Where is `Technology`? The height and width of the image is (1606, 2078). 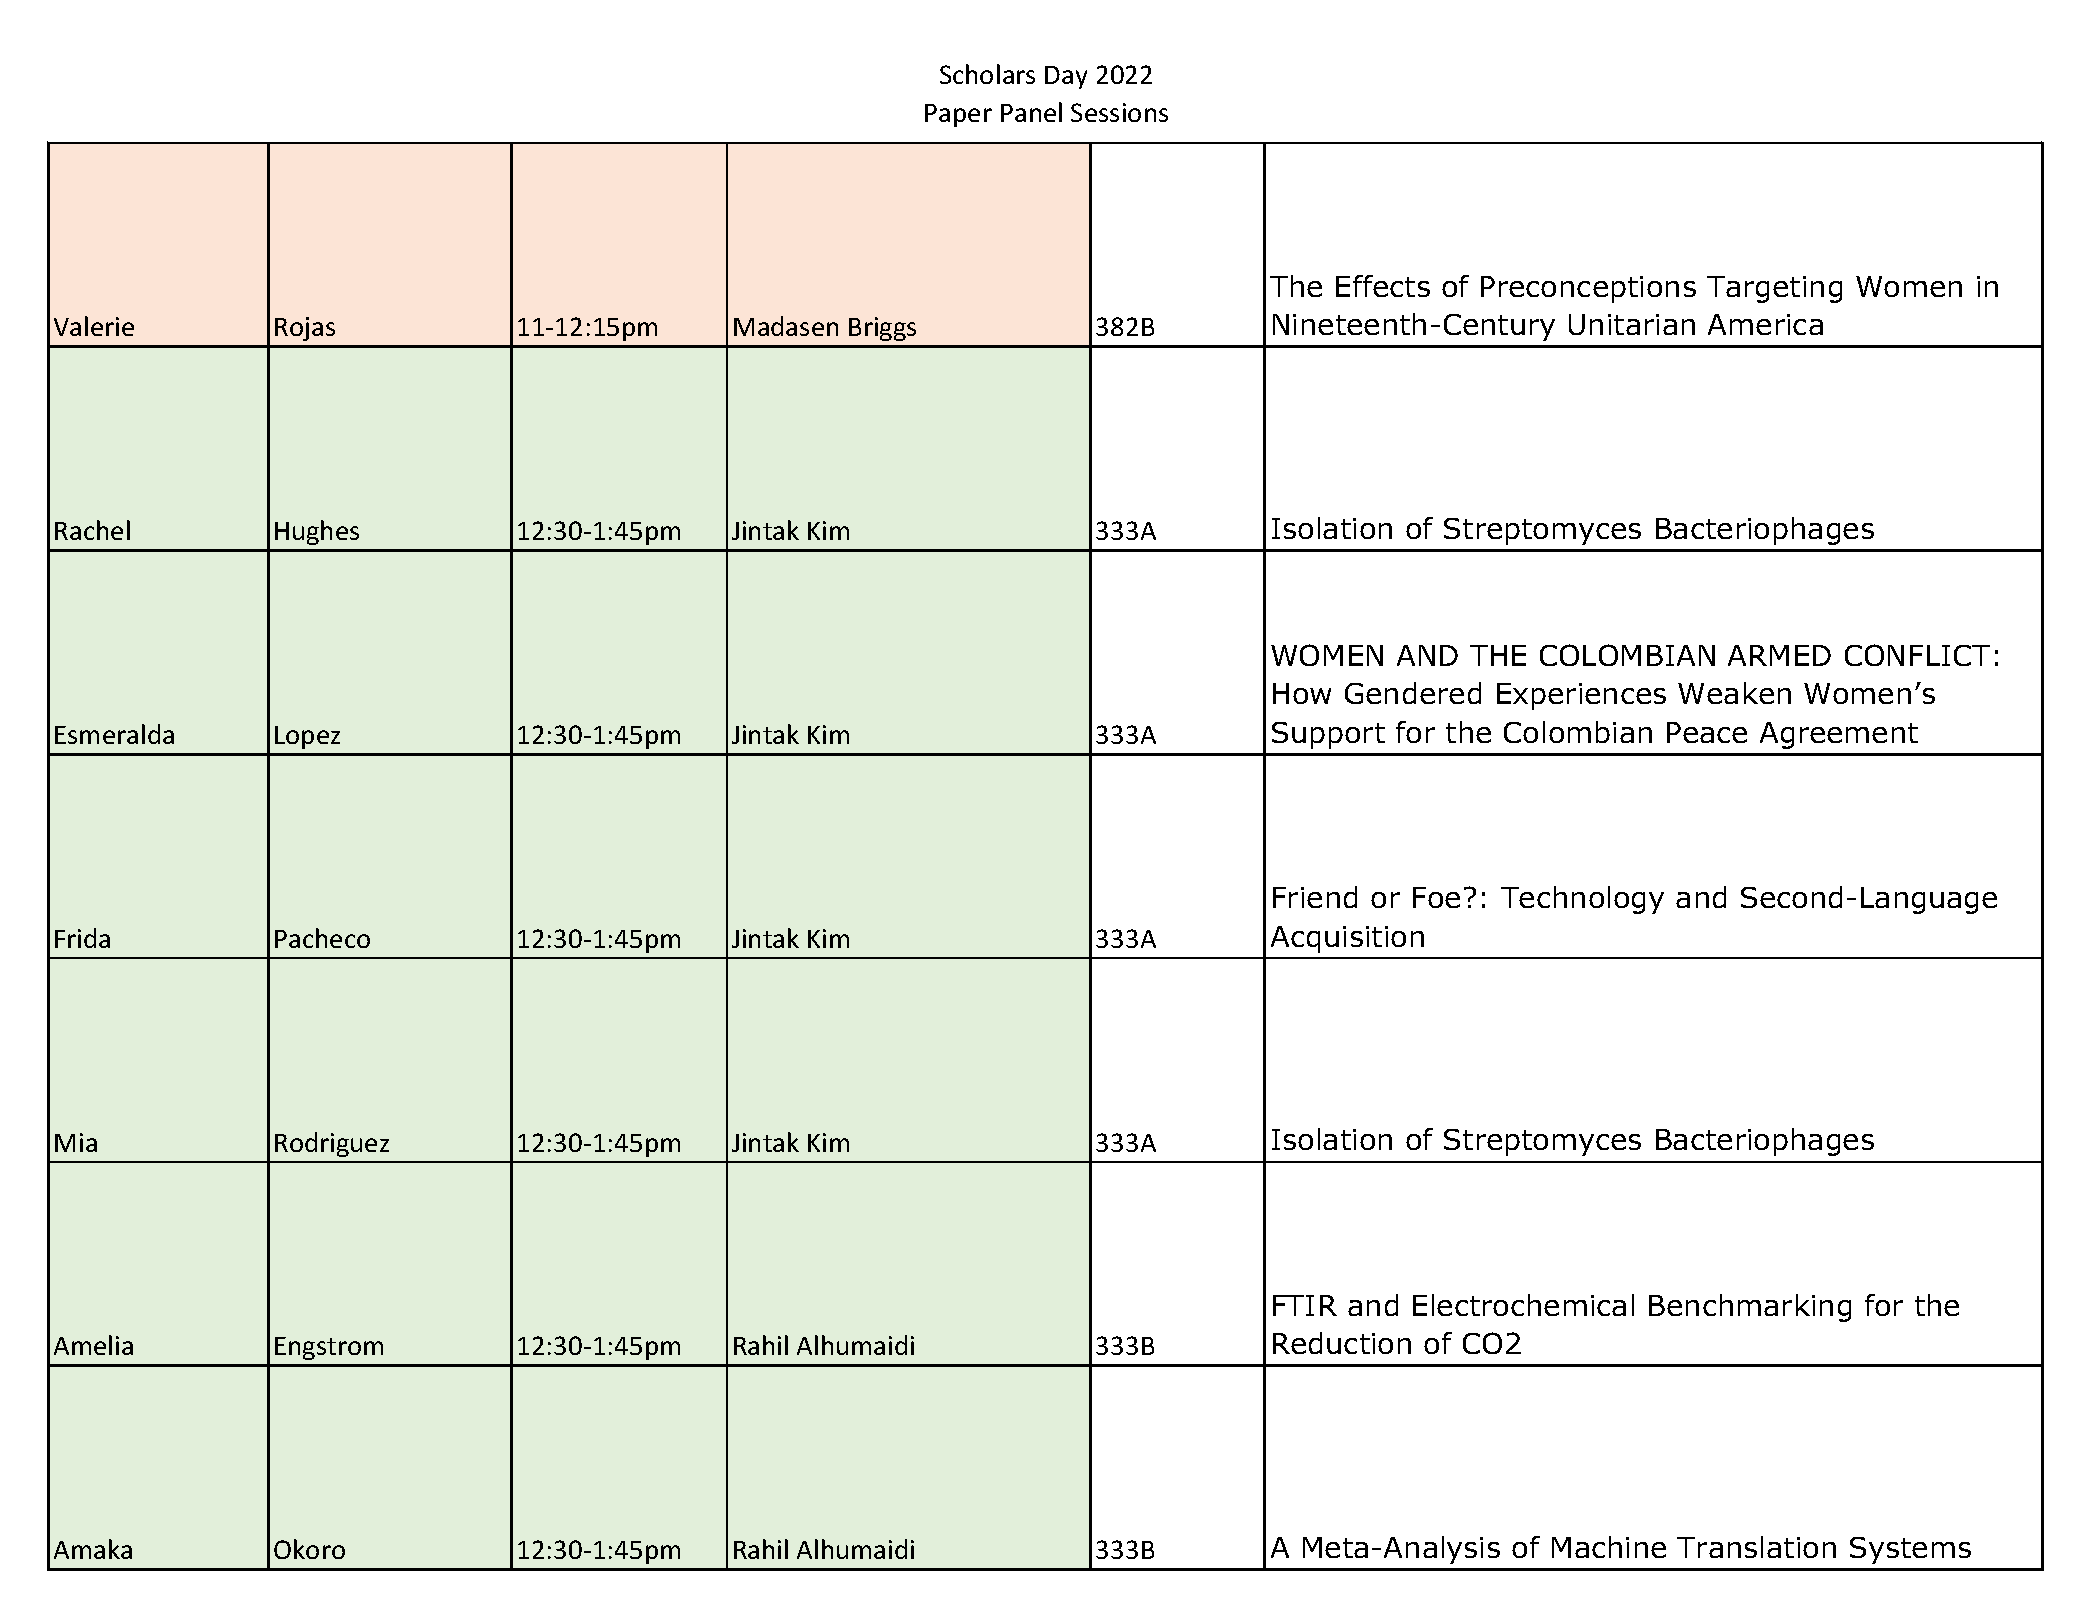
Technology is located at coordinates (1582, 900).
